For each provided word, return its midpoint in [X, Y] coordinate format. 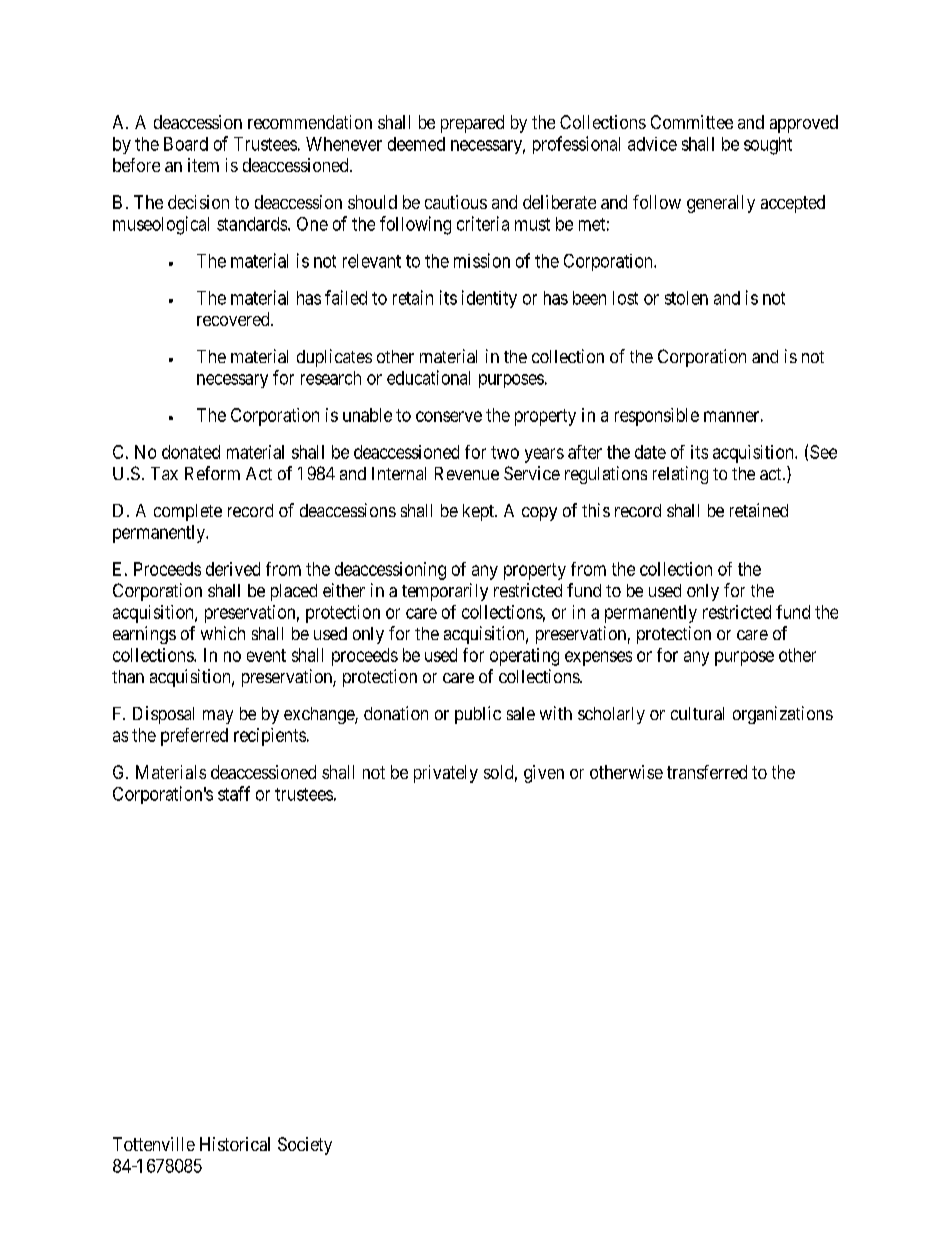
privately [446, 774]
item [203, 165]
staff [234, 793]
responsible [657, 417]
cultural [697, 713]
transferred [707, 772]
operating [524, 657]
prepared [472, 124]
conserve [449, 416]
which [223, 633]
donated [191, 452]
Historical [235, 1144]
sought [768, 146]
